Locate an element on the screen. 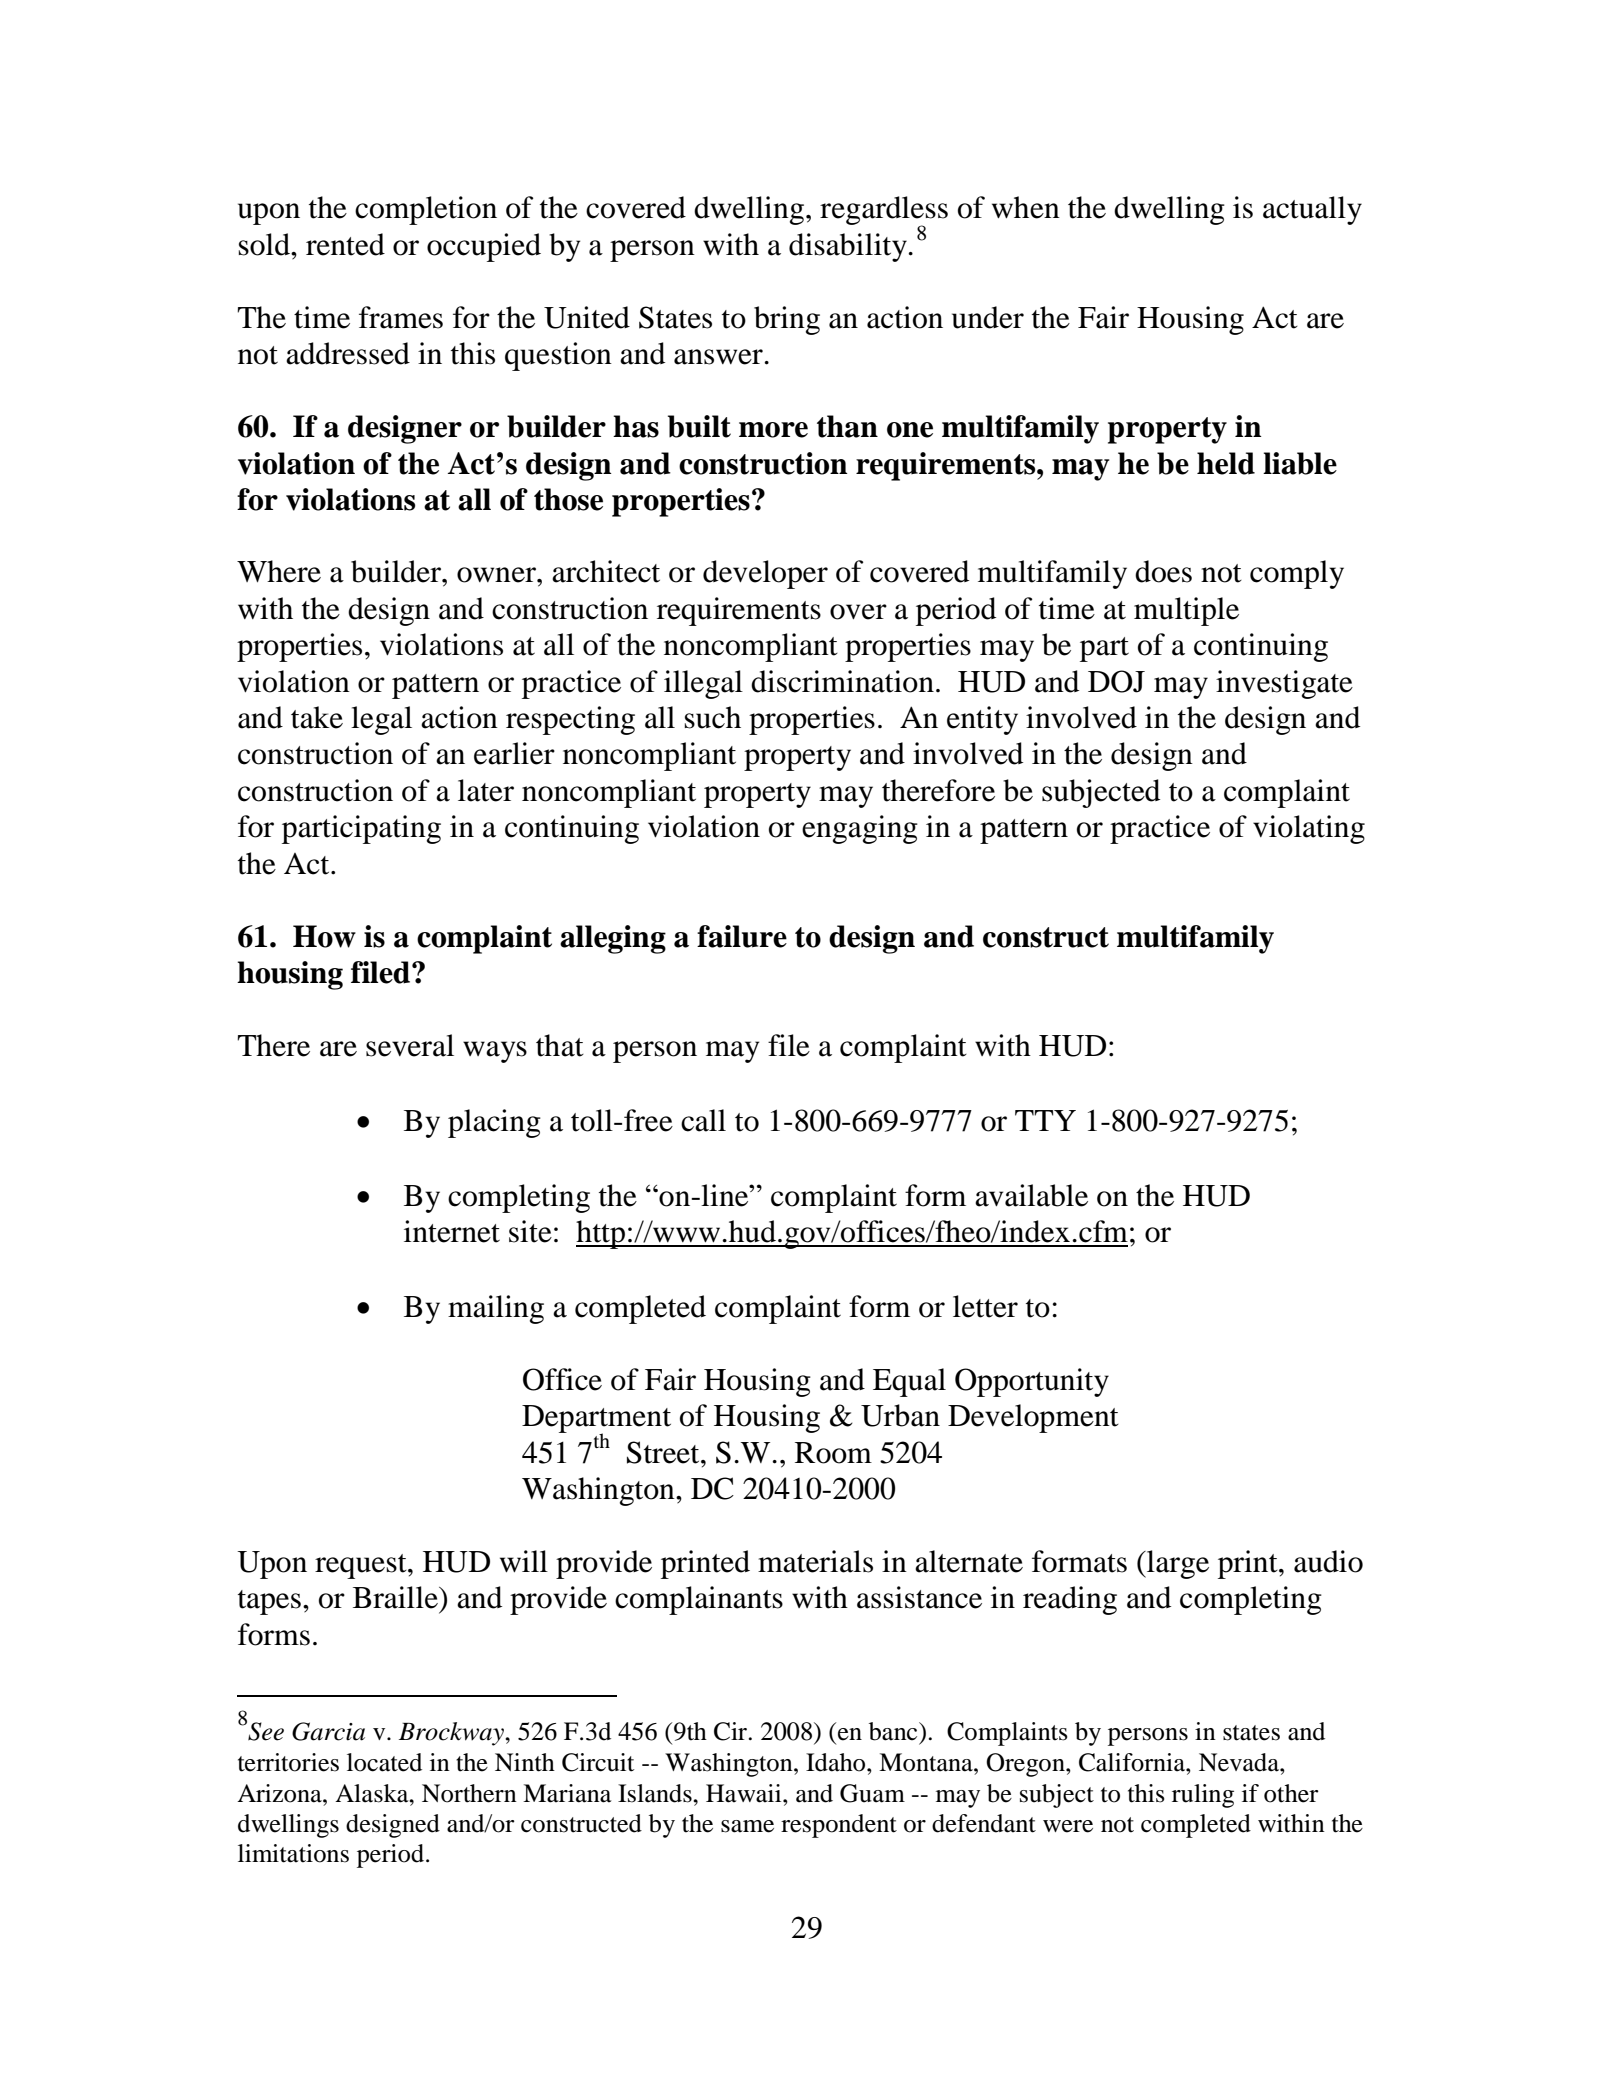 Image resolution: width=1614 pixels, height=2089 pixels. available is located at coordinates (1031, 1195).
